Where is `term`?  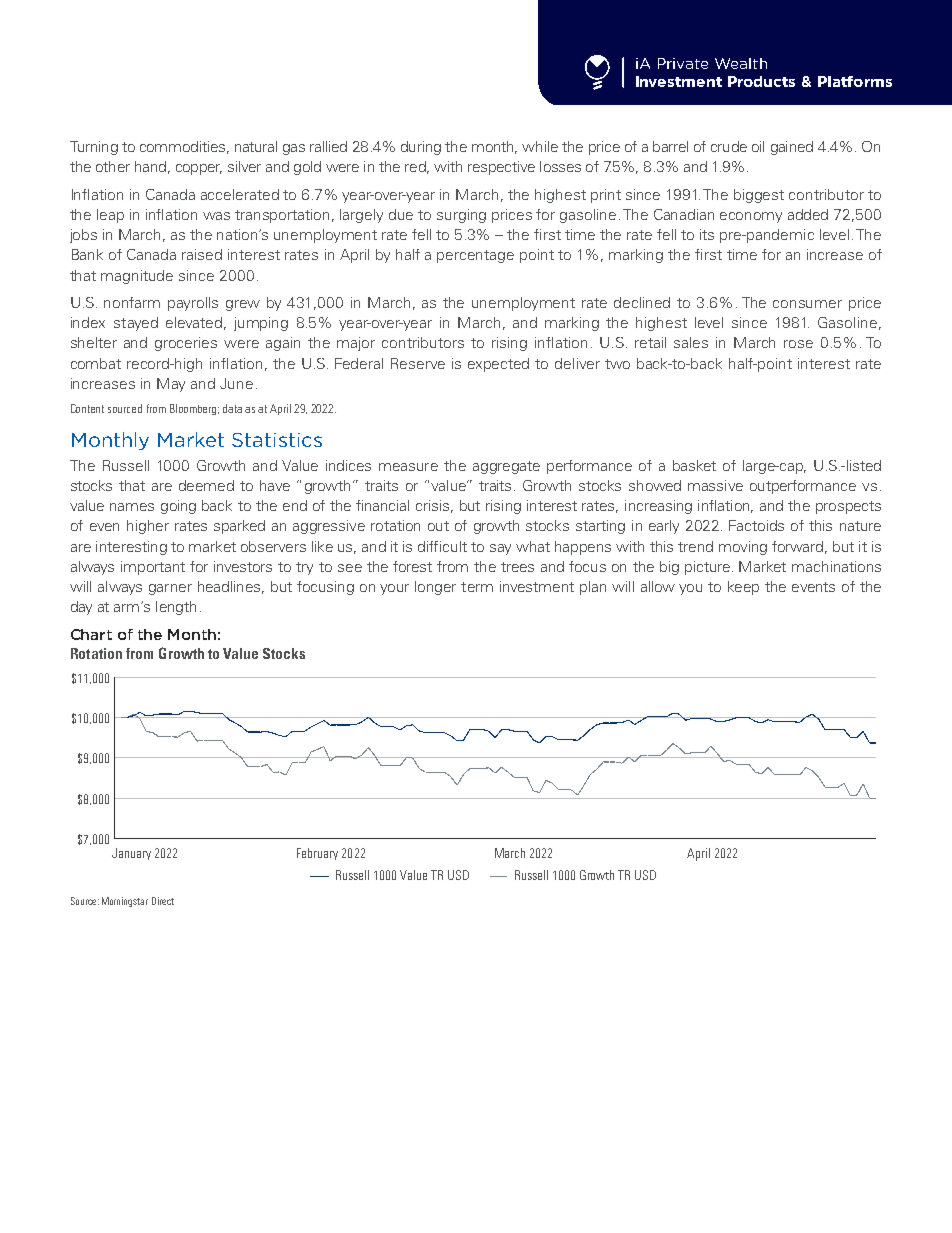 term is located at coordinates (477, 587).
